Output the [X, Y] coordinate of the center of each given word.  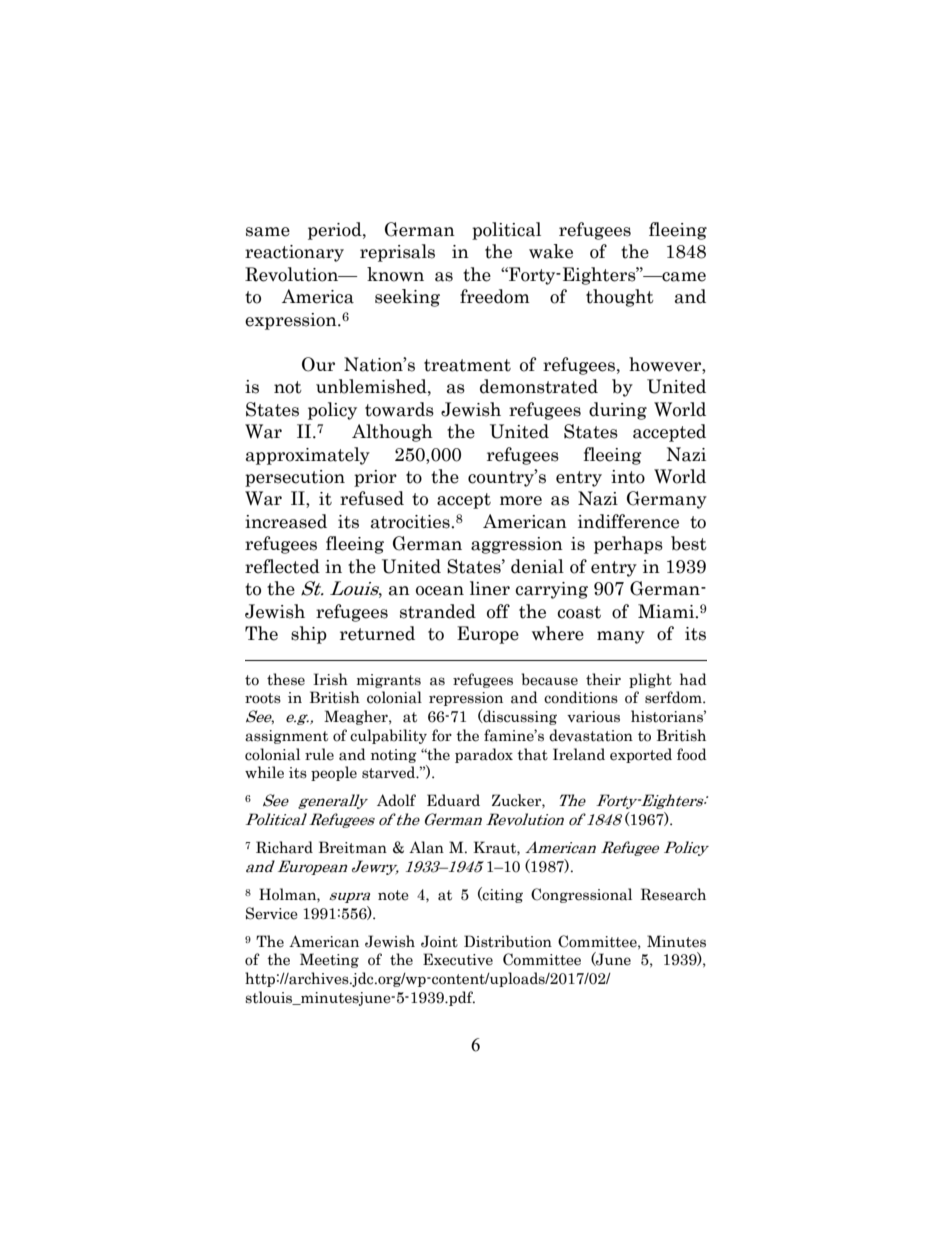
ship [309, 635]
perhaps [628, 545]
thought [620, 298]
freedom [495, 296]
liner [490, 588]
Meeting [329, 960]
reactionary [294, 253]
